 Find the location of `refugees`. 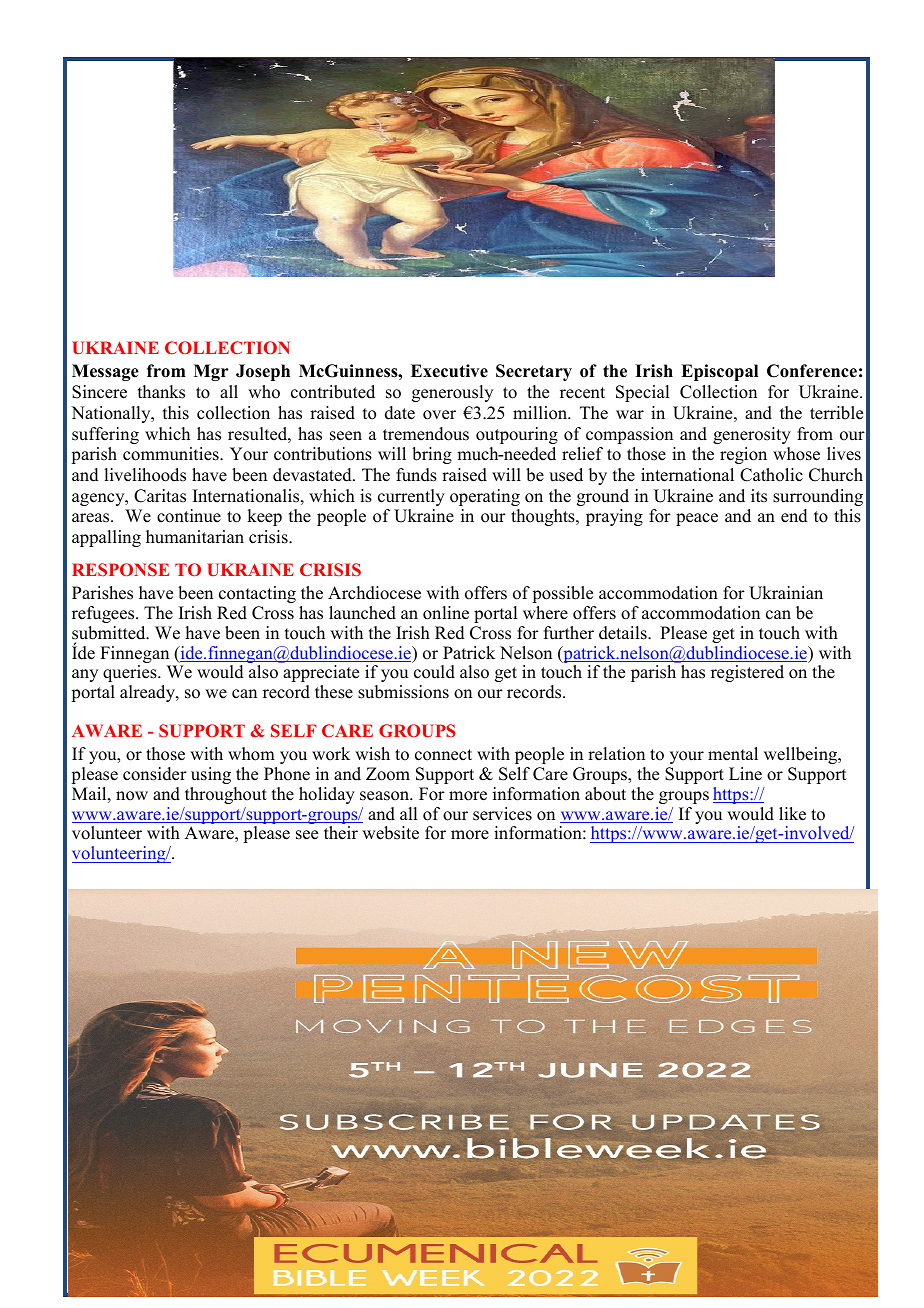

refugees is located at coordinates (104, 614).
